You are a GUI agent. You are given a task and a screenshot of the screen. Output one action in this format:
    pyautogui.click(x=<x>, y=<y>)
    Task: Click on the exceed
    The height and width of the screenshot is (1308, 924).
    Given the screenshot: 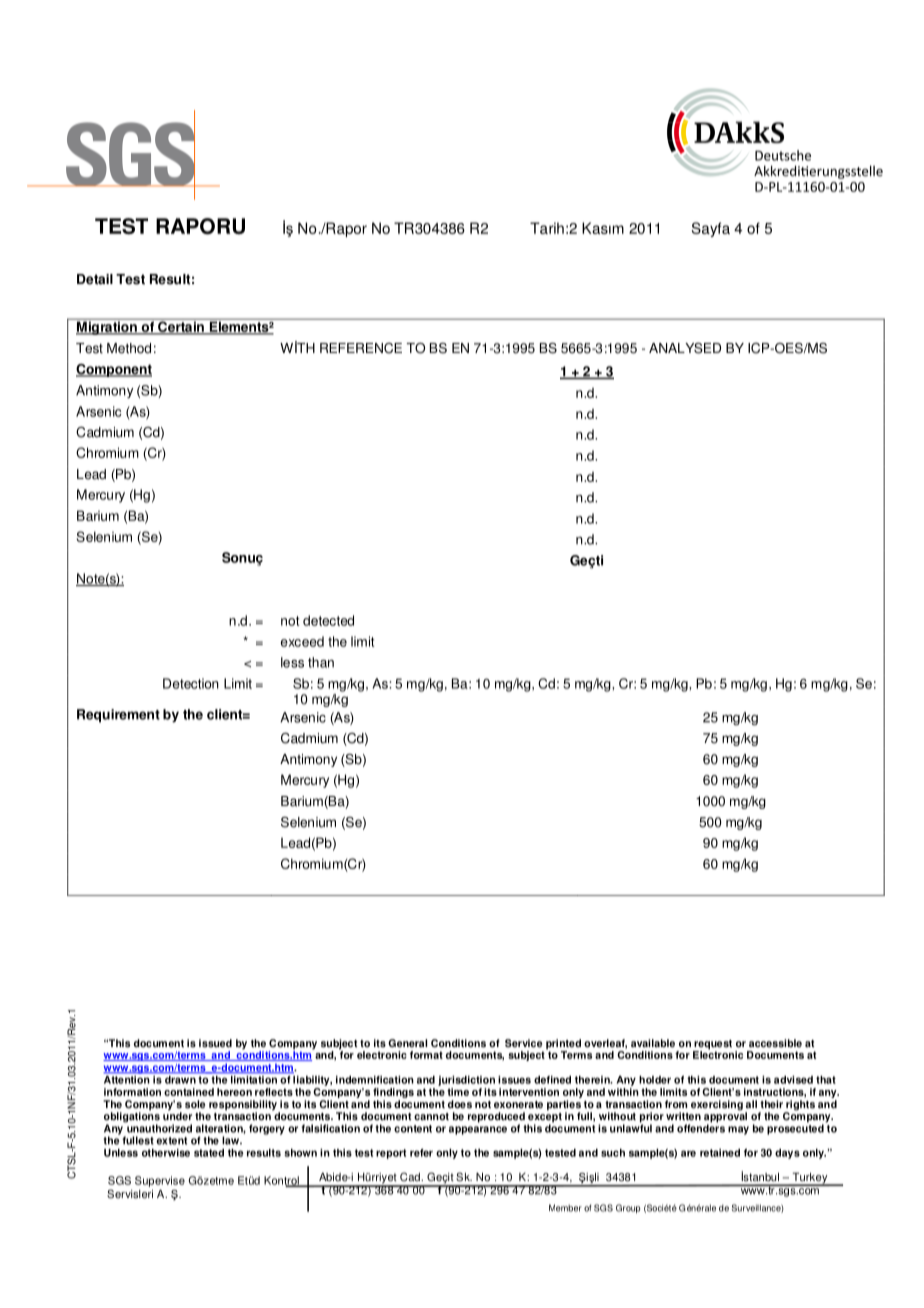 What is the action you would take?
    pyautogui.click(x=302, y=641)
